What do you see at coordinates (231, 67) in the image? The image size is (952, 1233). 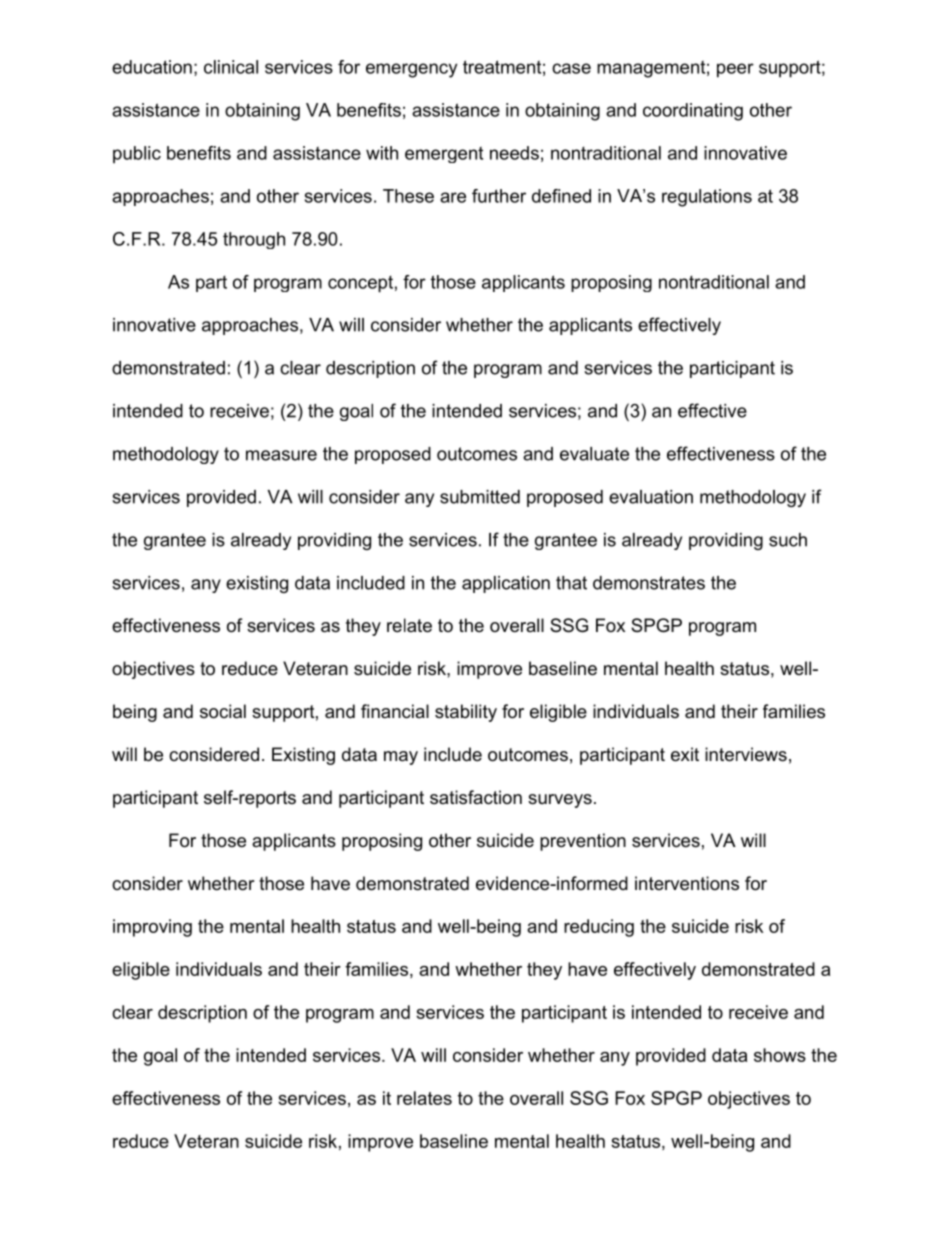 I see `clinical` at bounding box center [231, 67].
